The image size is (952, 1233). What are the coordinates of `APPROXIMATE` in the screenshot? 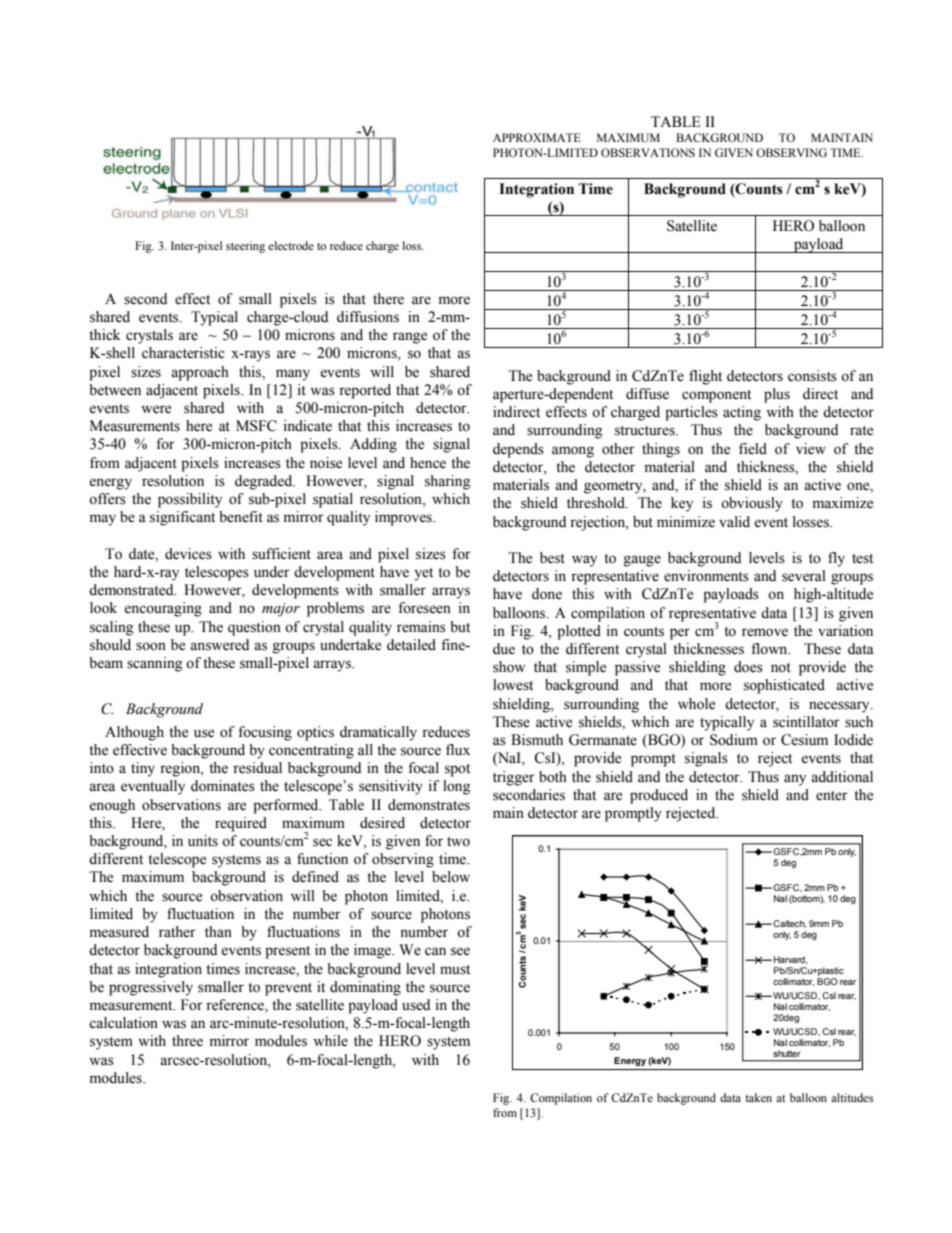 It's located at (537, 137).
